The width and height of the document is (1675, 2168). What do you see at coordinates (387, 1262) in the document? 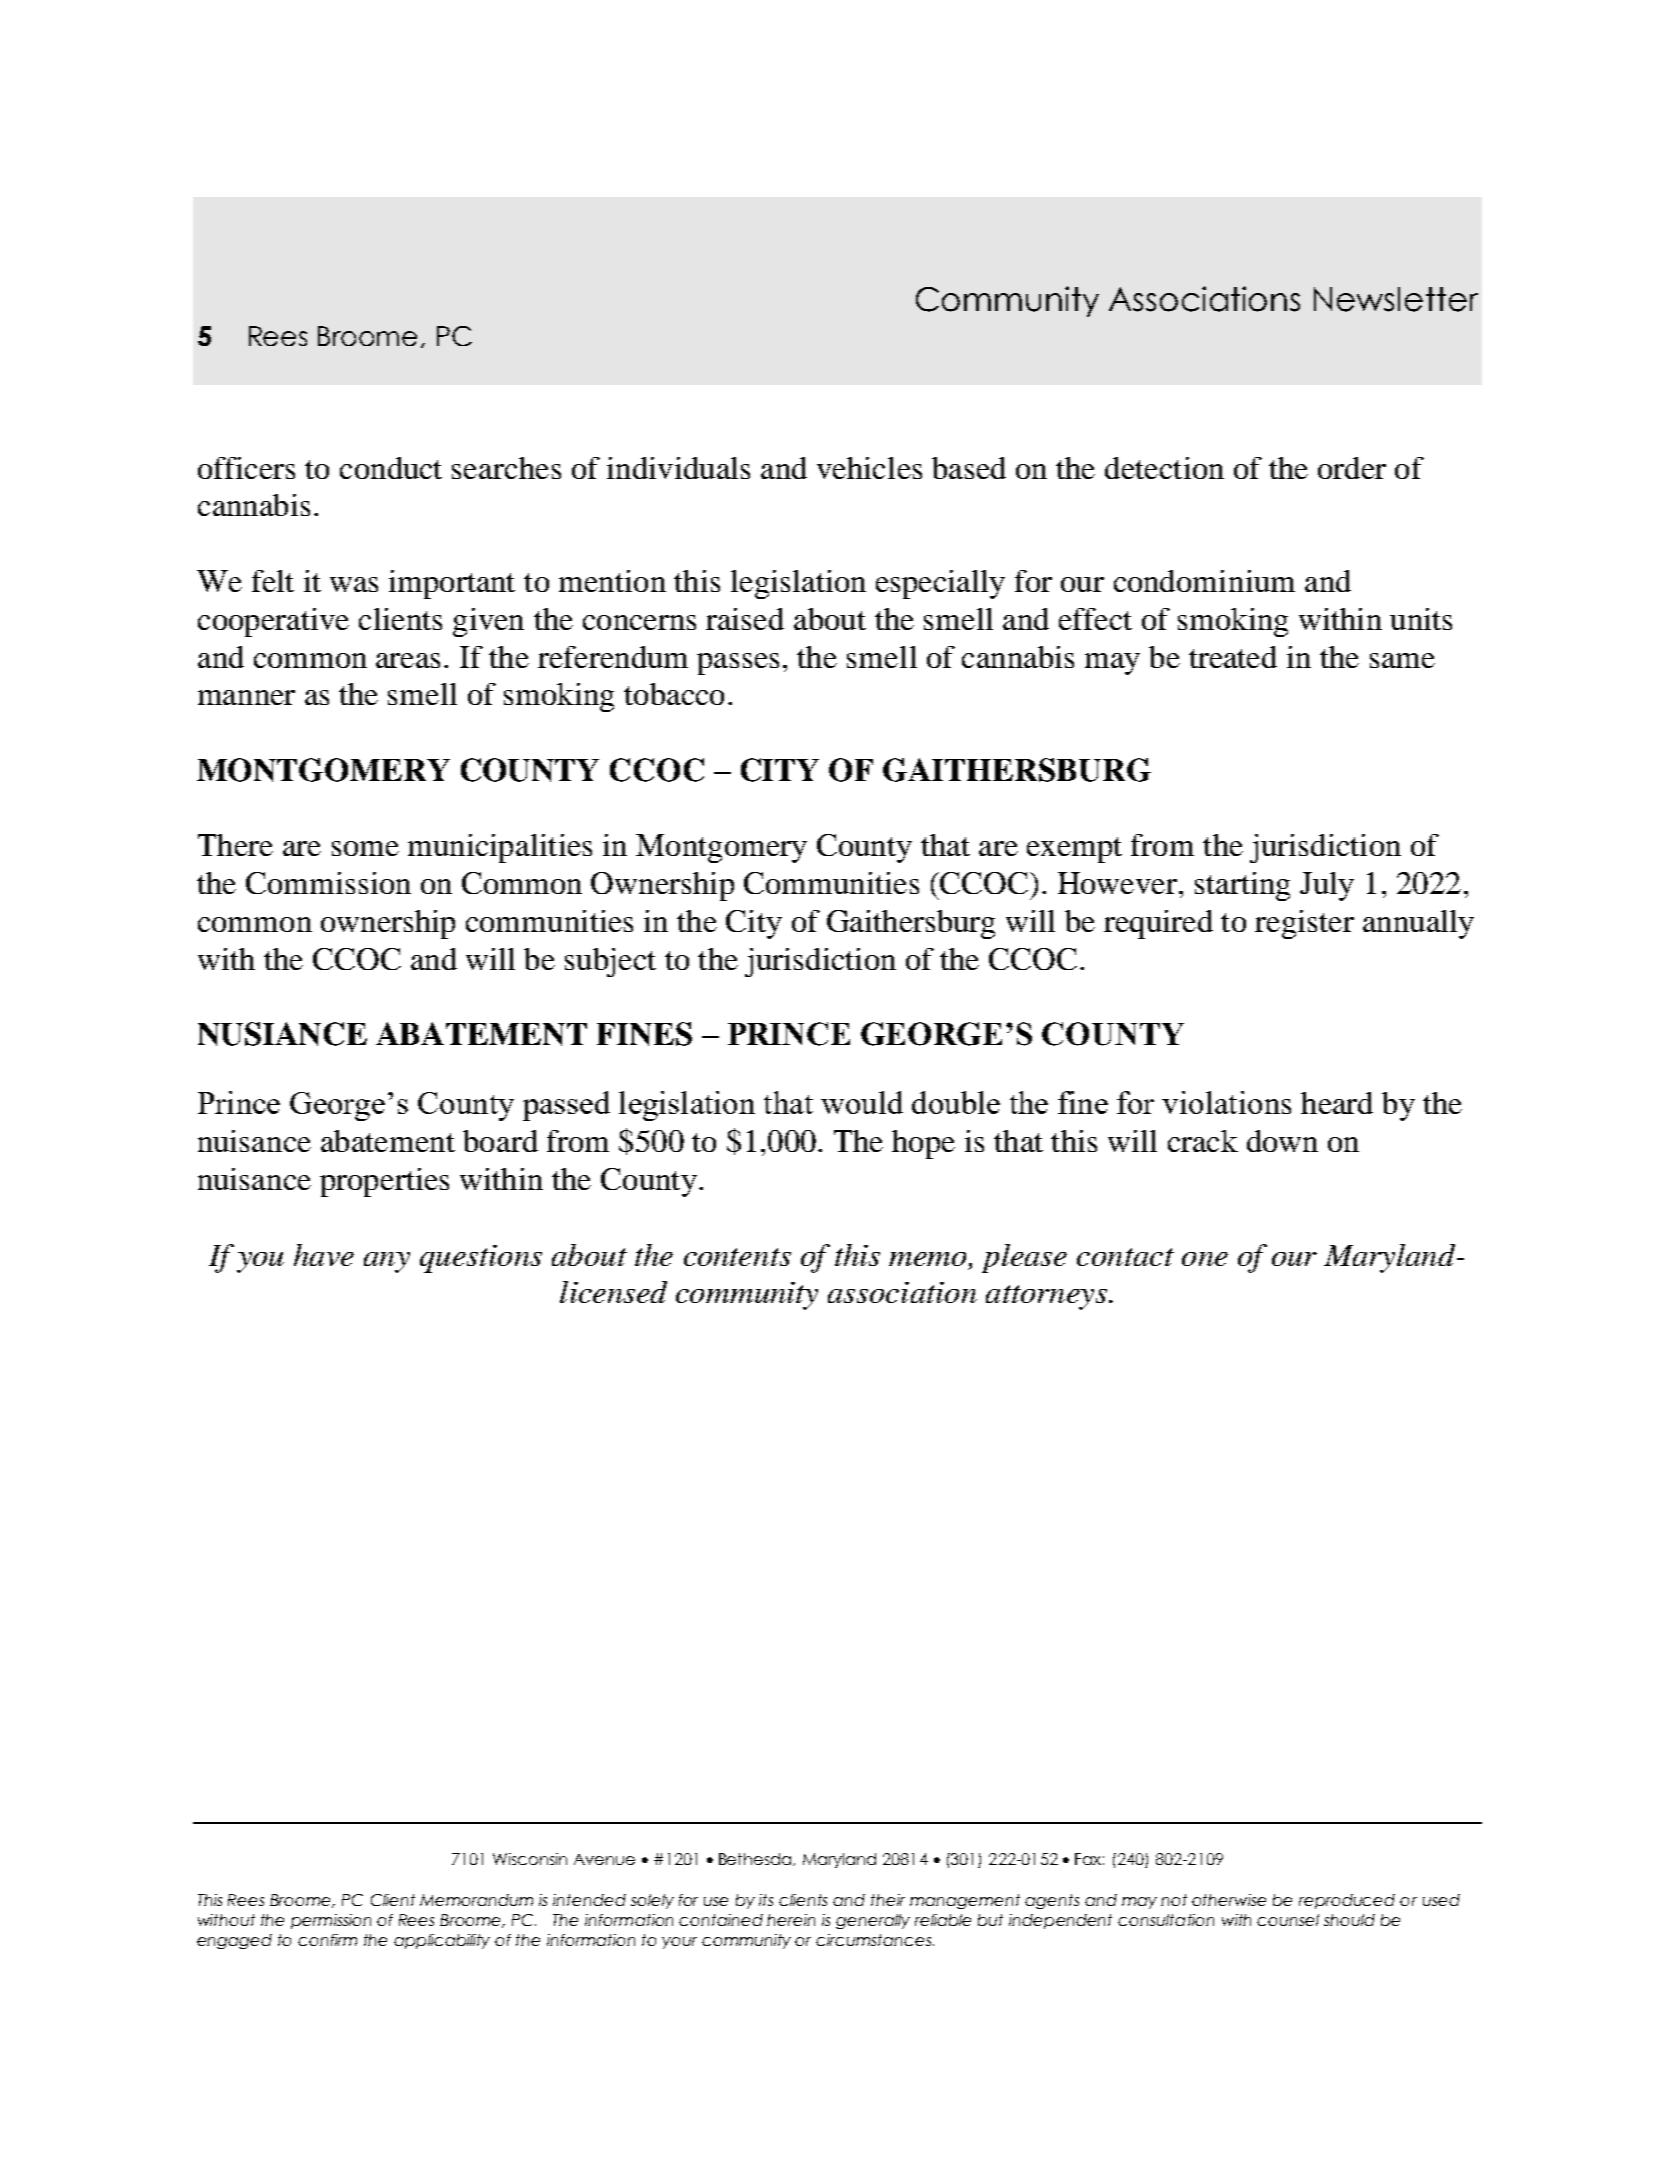
I see `any` at bounding box center [387, 1262].
